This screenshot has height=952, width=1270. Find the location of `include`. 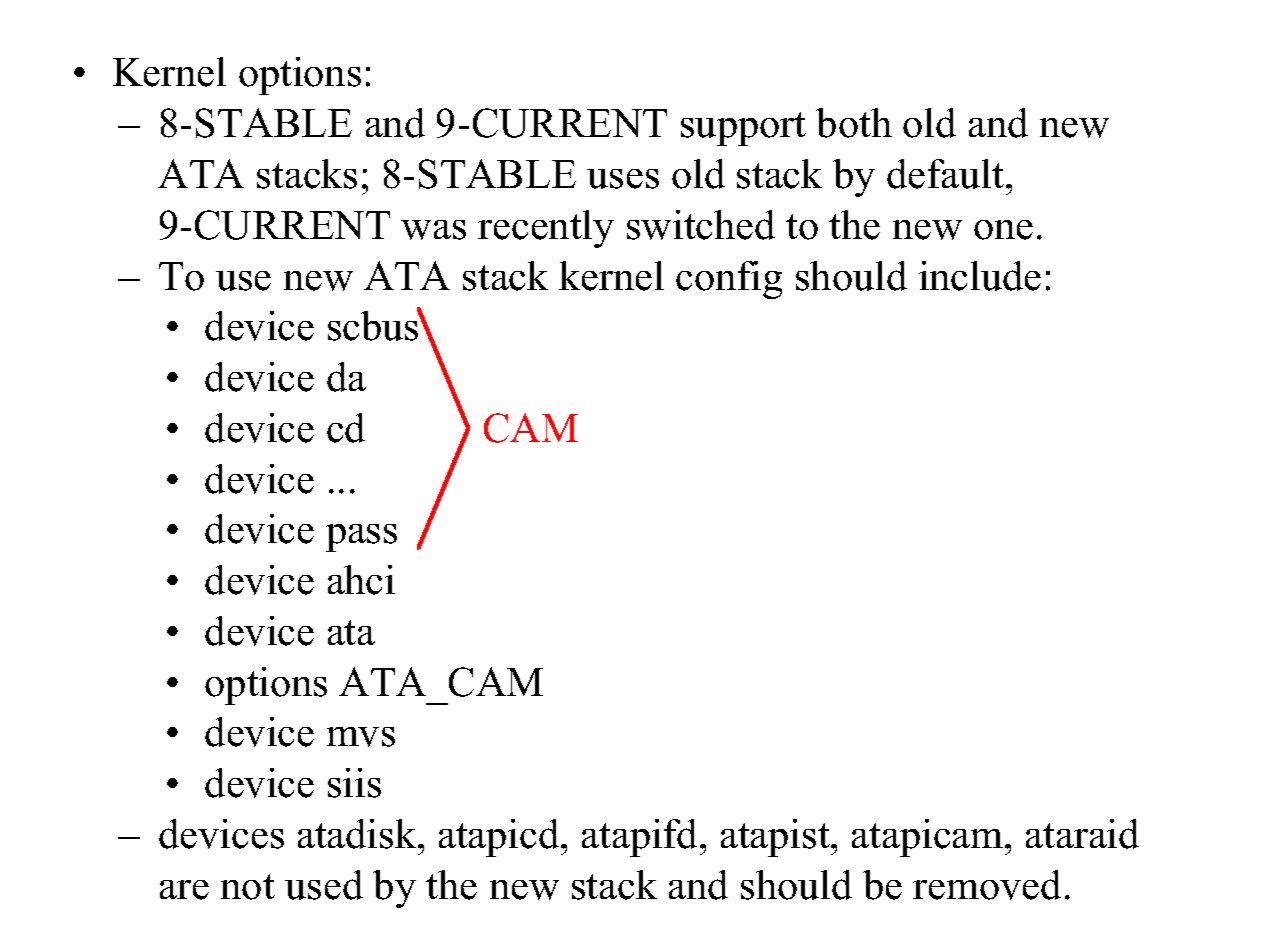

include is located at coordinates (980, 276).
